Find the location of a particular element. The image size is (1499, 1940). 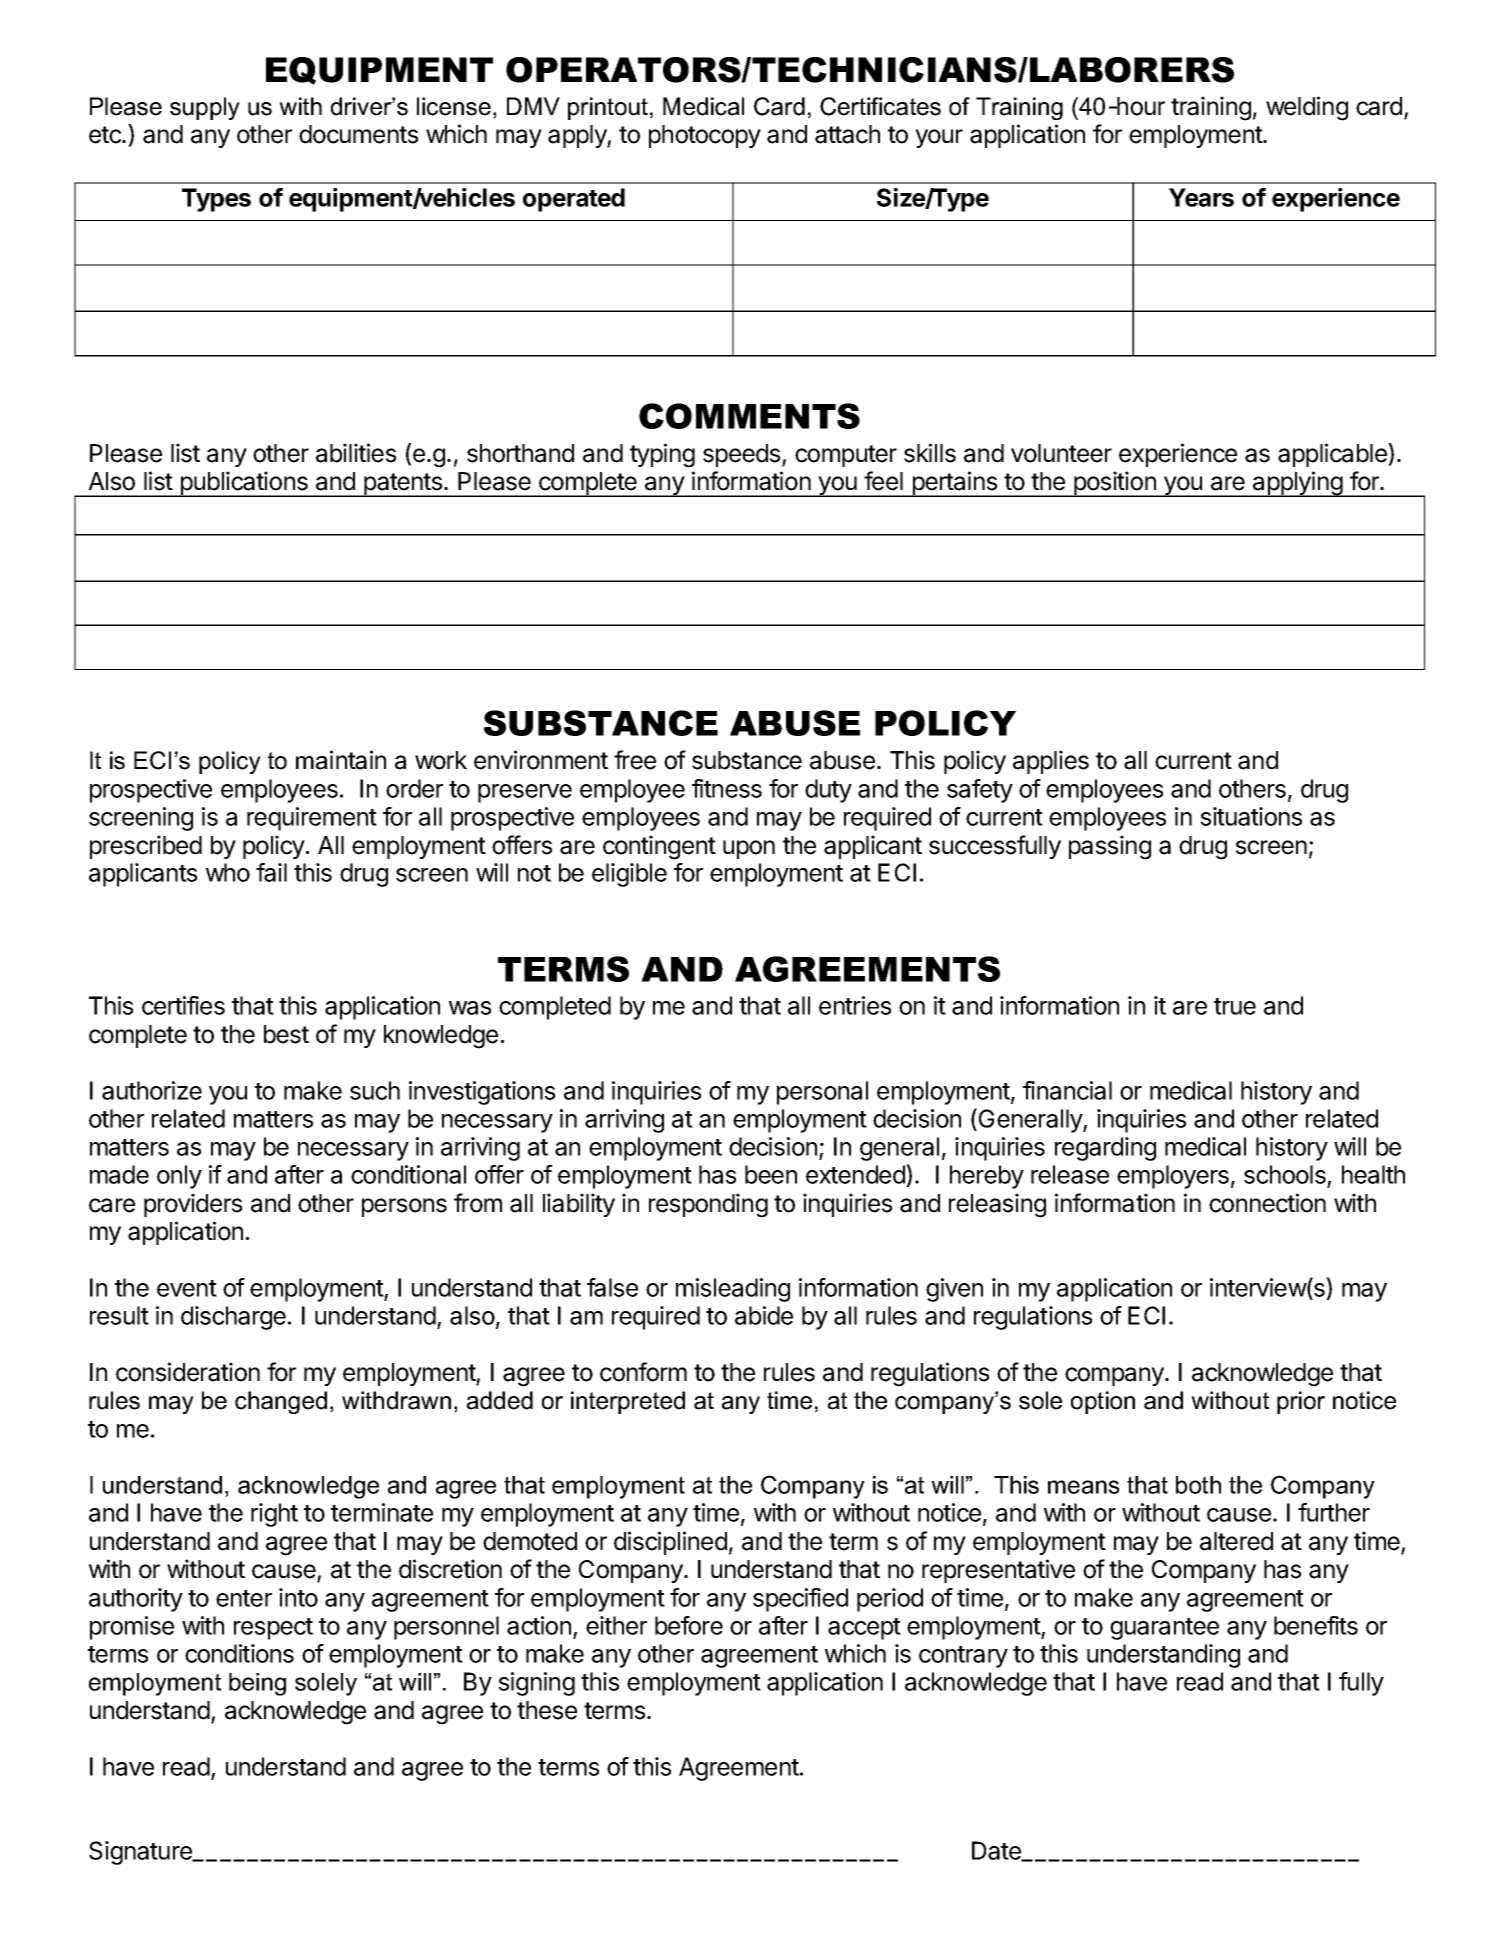

passing is located at coordinates (1110, 847).
